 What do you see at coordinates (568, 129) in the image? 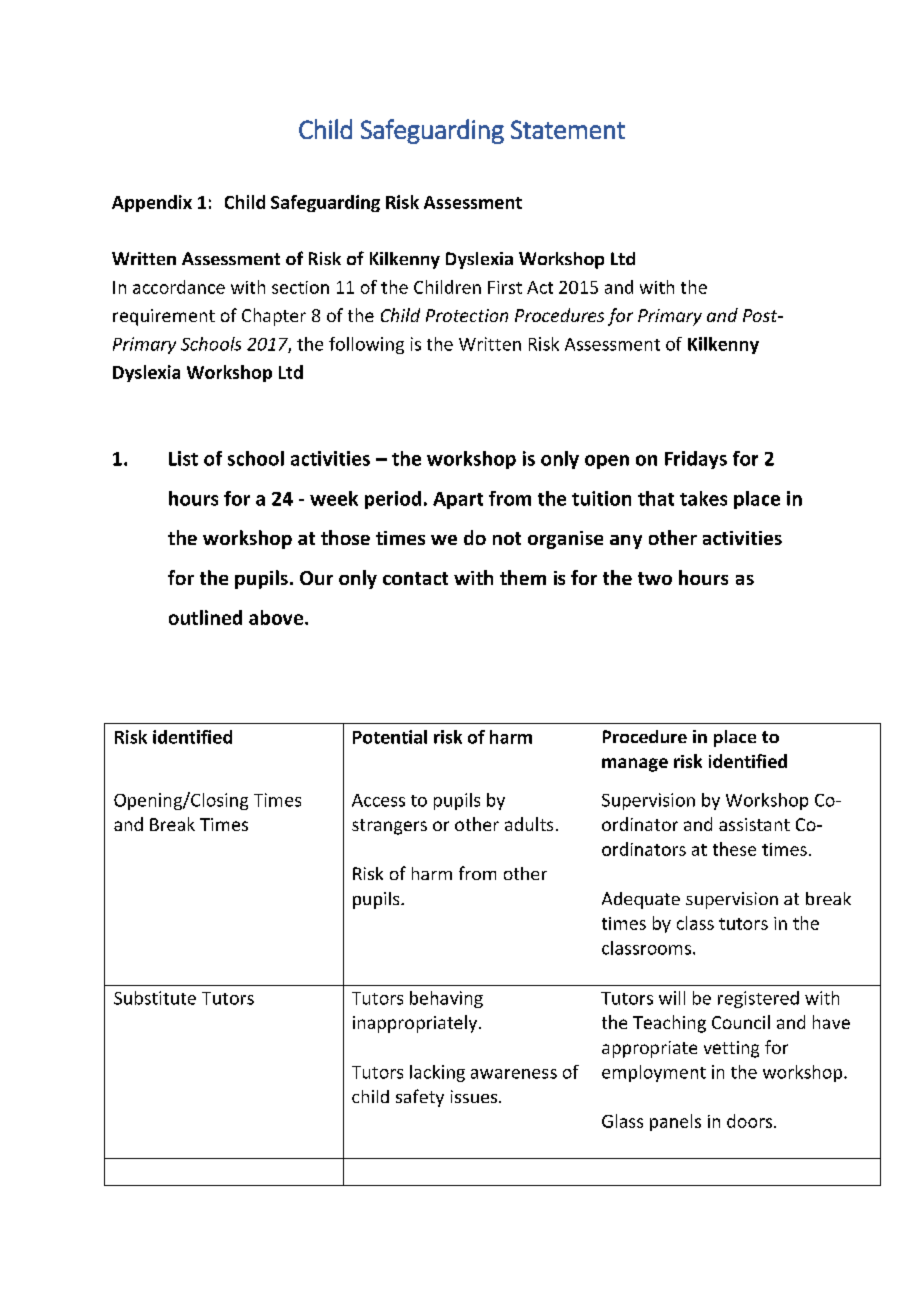
I see `Statement` at bounding box center [568, 129].
